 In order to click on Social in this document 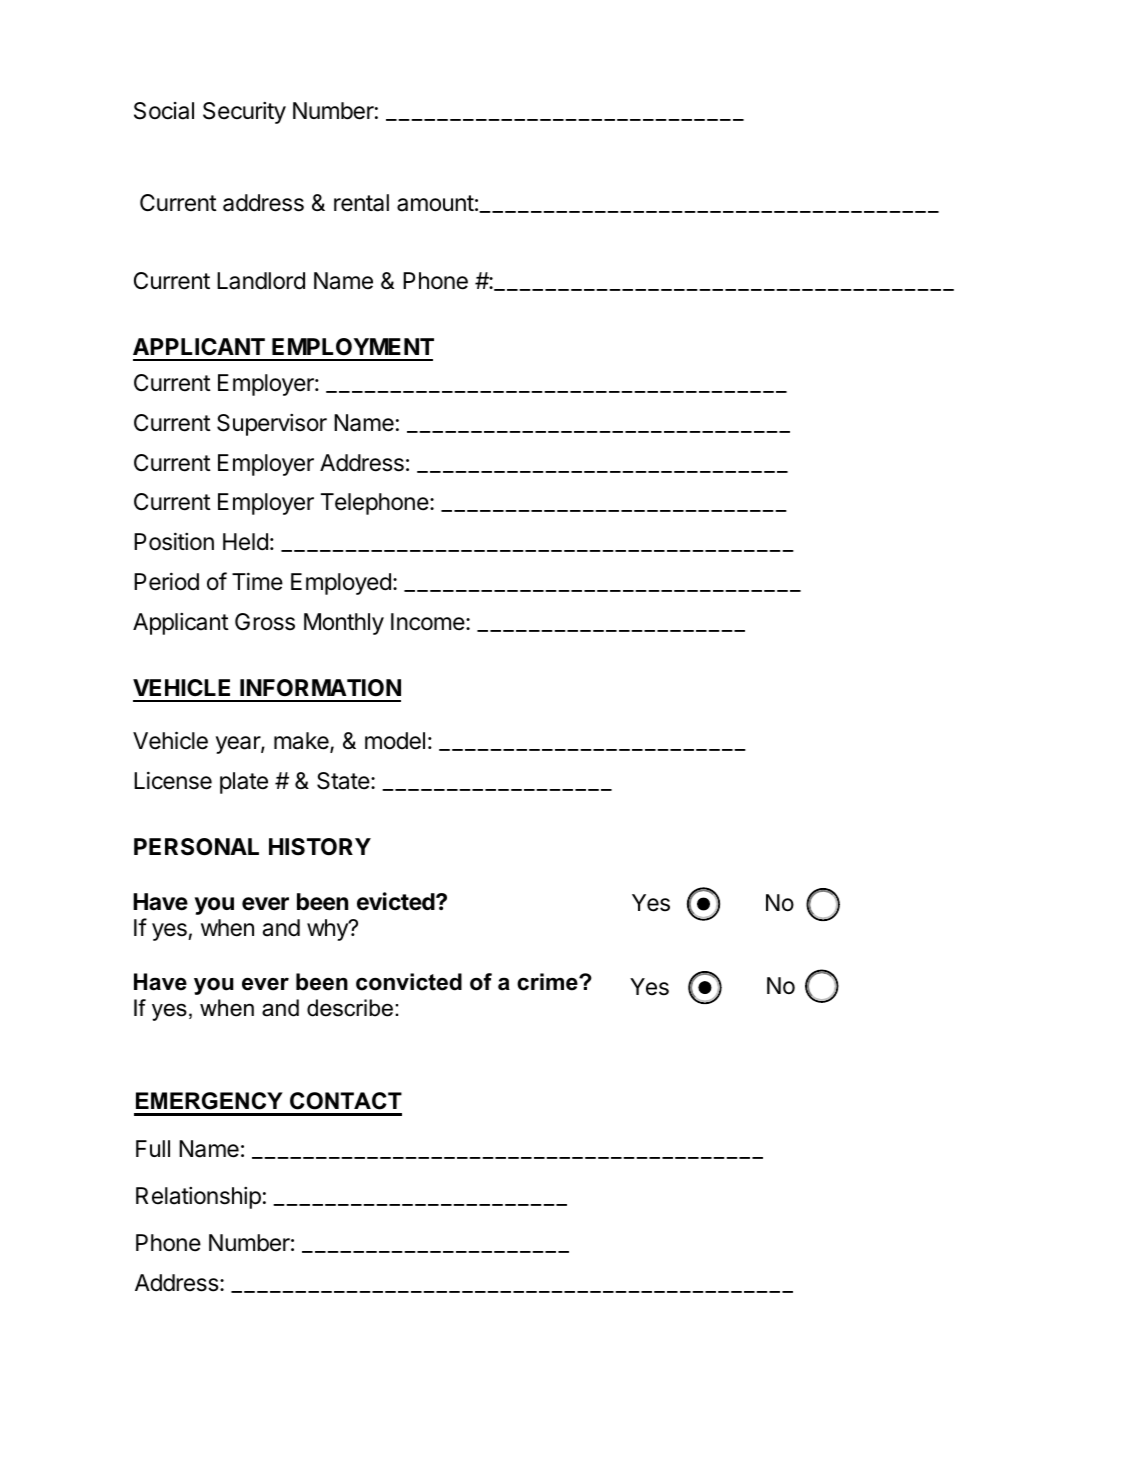, I will do `click(164, 111)`.
